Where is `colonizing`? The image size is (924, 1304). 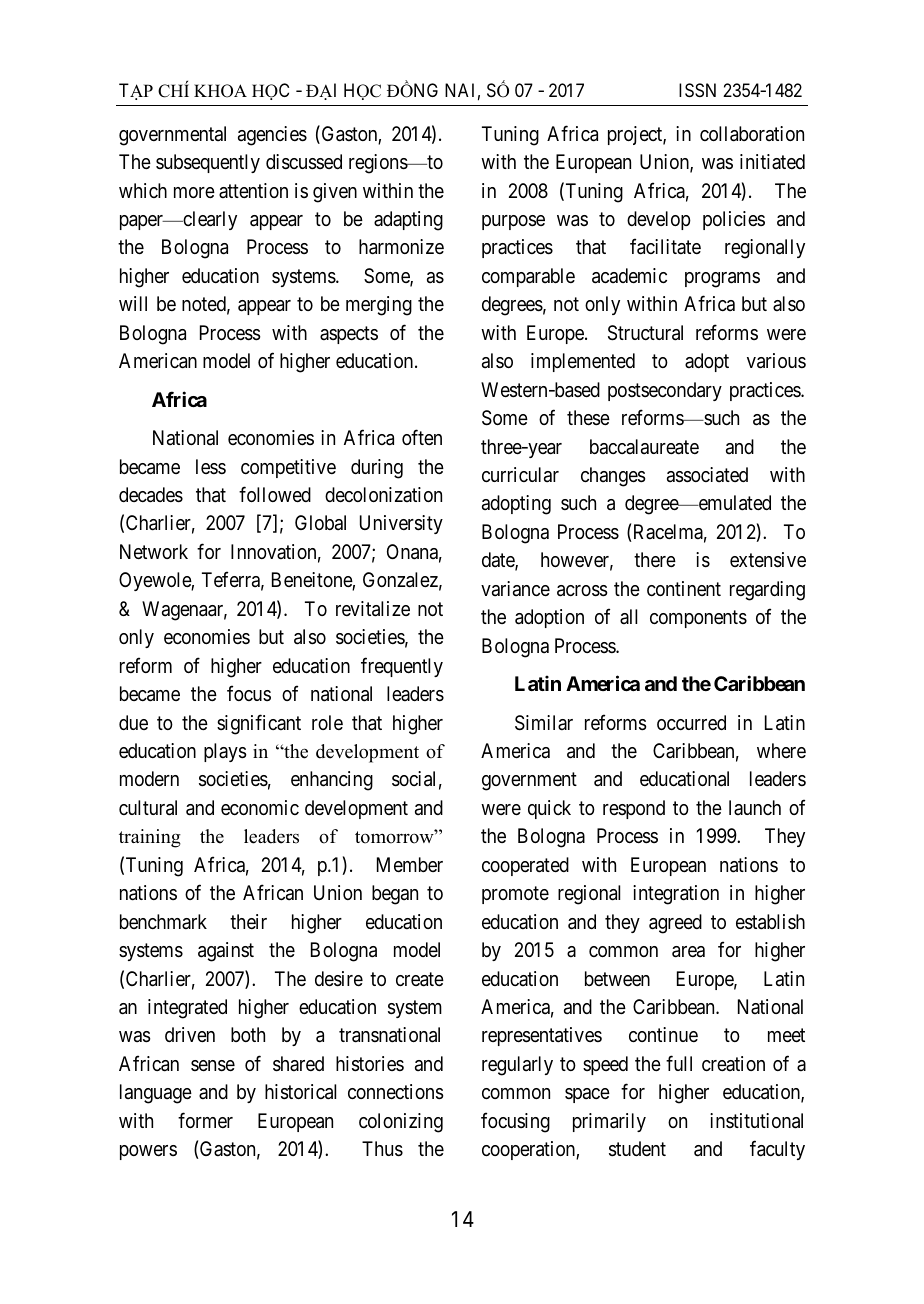 colonizing is located at coordinates (401, 1123).
